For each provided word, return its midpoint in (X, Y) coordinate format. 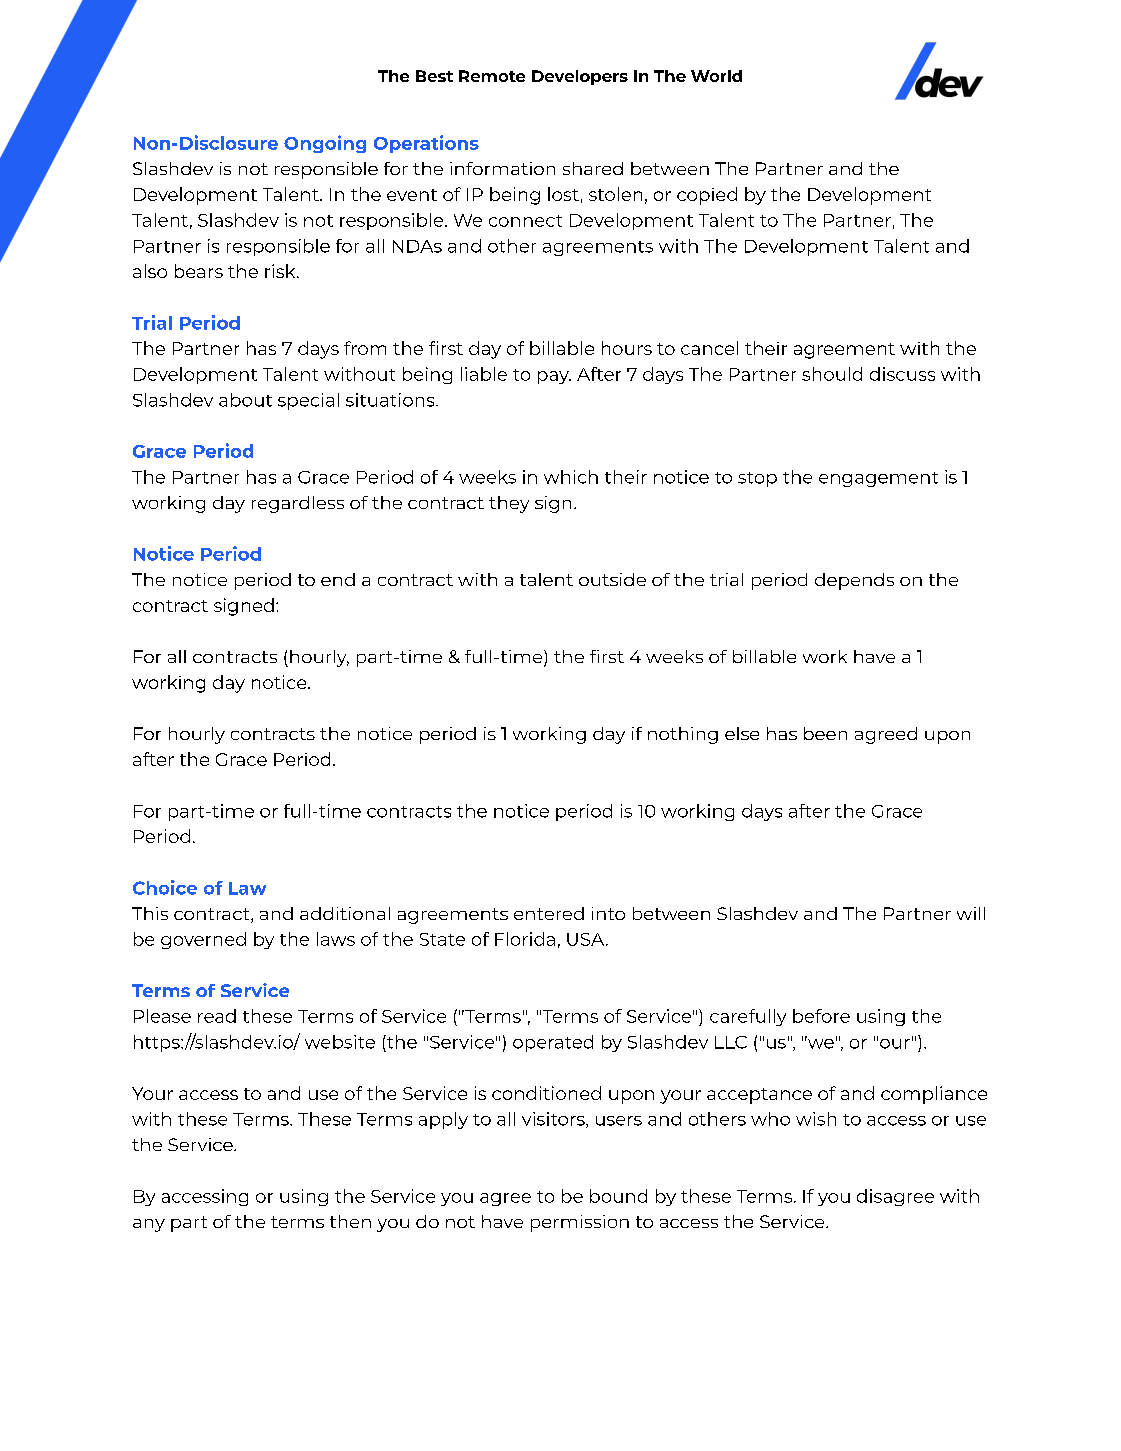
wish (816, 1119)
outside (612, 579)
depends (854, 581)
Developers (580, 77)
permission (580, 1223)
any (149, 1225)
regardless (298, 504)
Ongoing (325, 144)
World (716, 76)
